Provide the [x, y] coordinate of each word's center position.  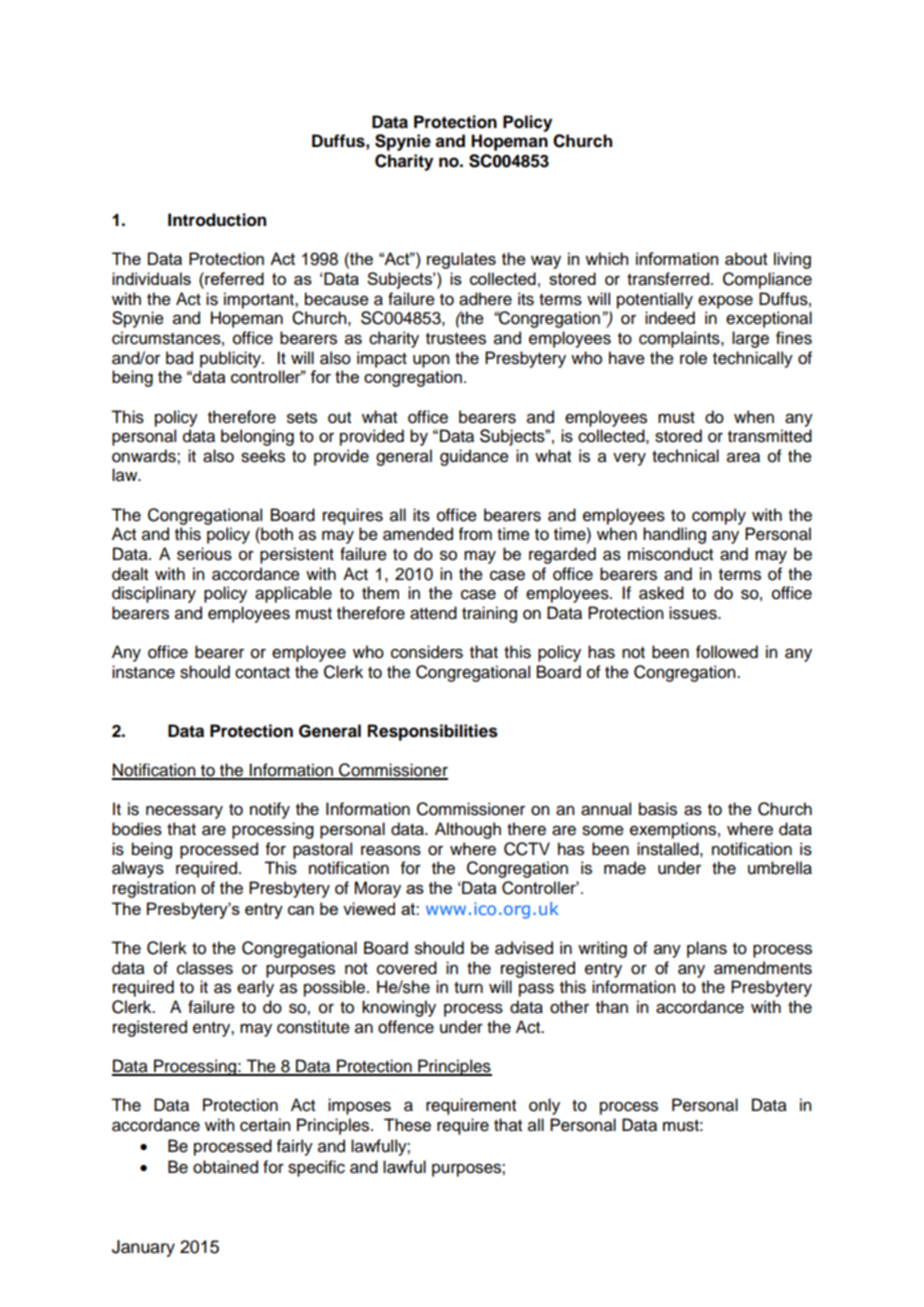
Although [468, 830]
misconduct [670, 554]
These [407, 1125]
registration [154, 889]
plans [707, 949]
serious [204, 554]
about [746, 258]
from [475, 534]
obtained [225, 1167]
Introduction [217, 220]
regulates [461, 260]
